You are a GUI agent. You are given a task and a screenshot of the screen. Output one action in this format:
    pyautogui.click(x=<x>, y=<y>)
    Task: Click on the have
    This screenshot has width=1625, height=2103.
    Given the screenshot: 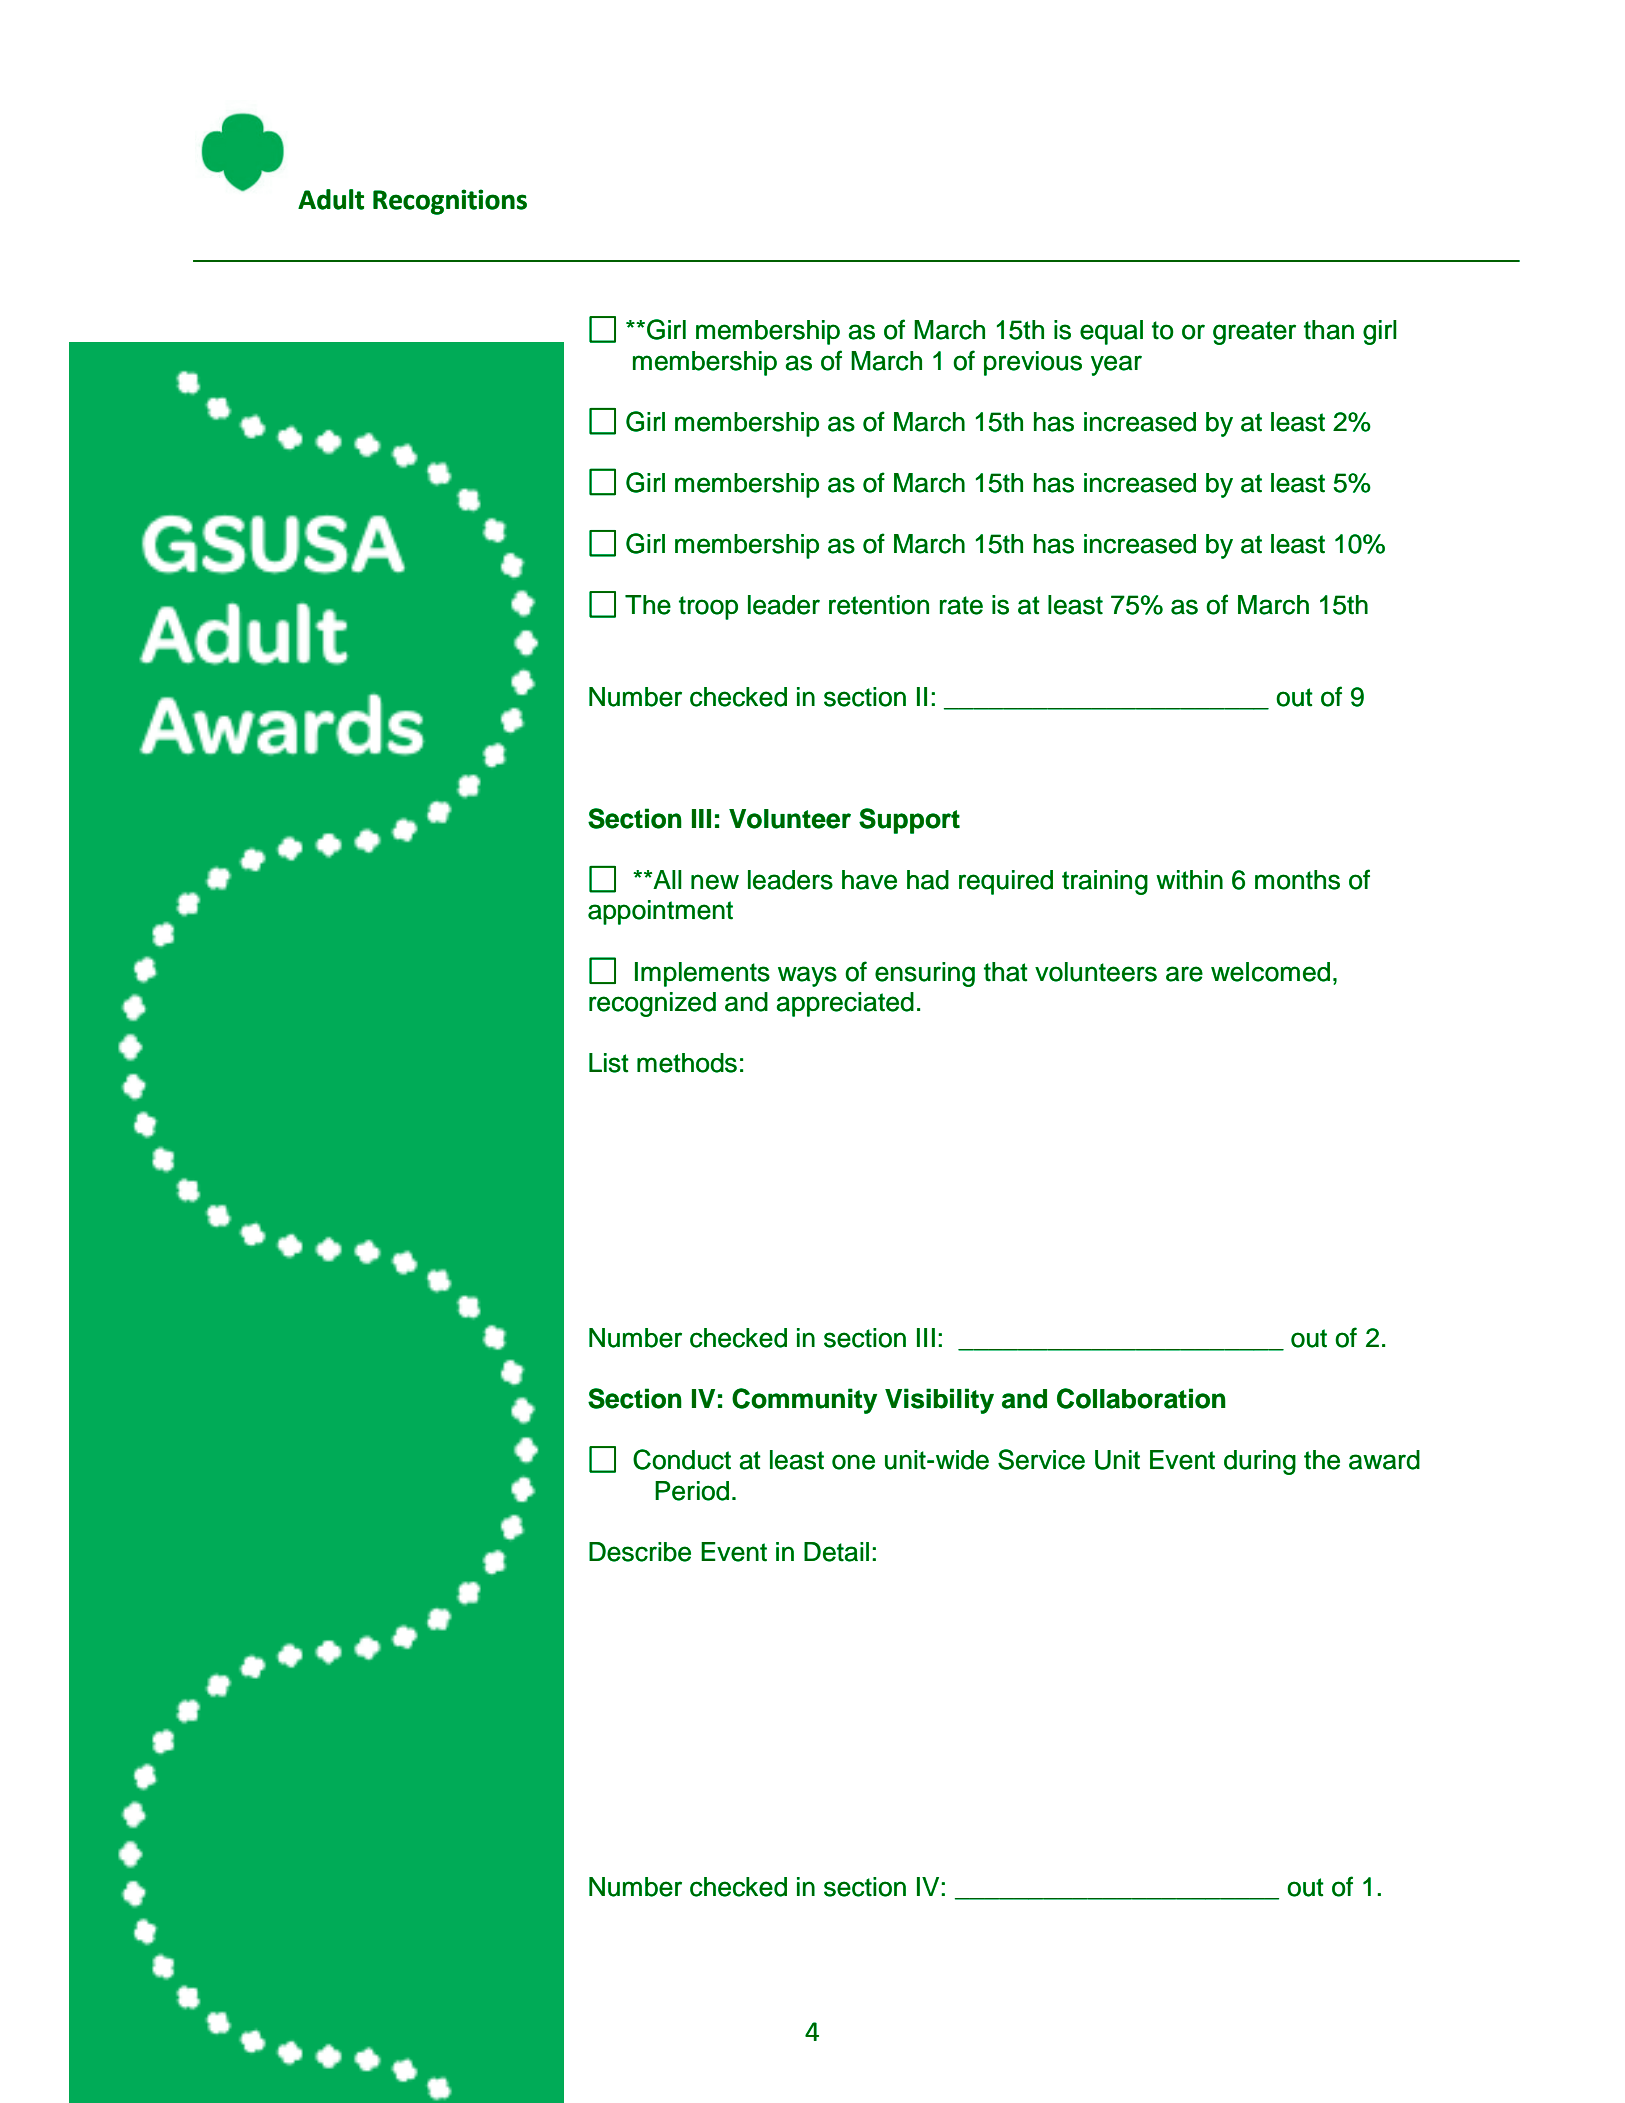 What is the action you would take?
    pyautogui.click(x=869, y=880)
